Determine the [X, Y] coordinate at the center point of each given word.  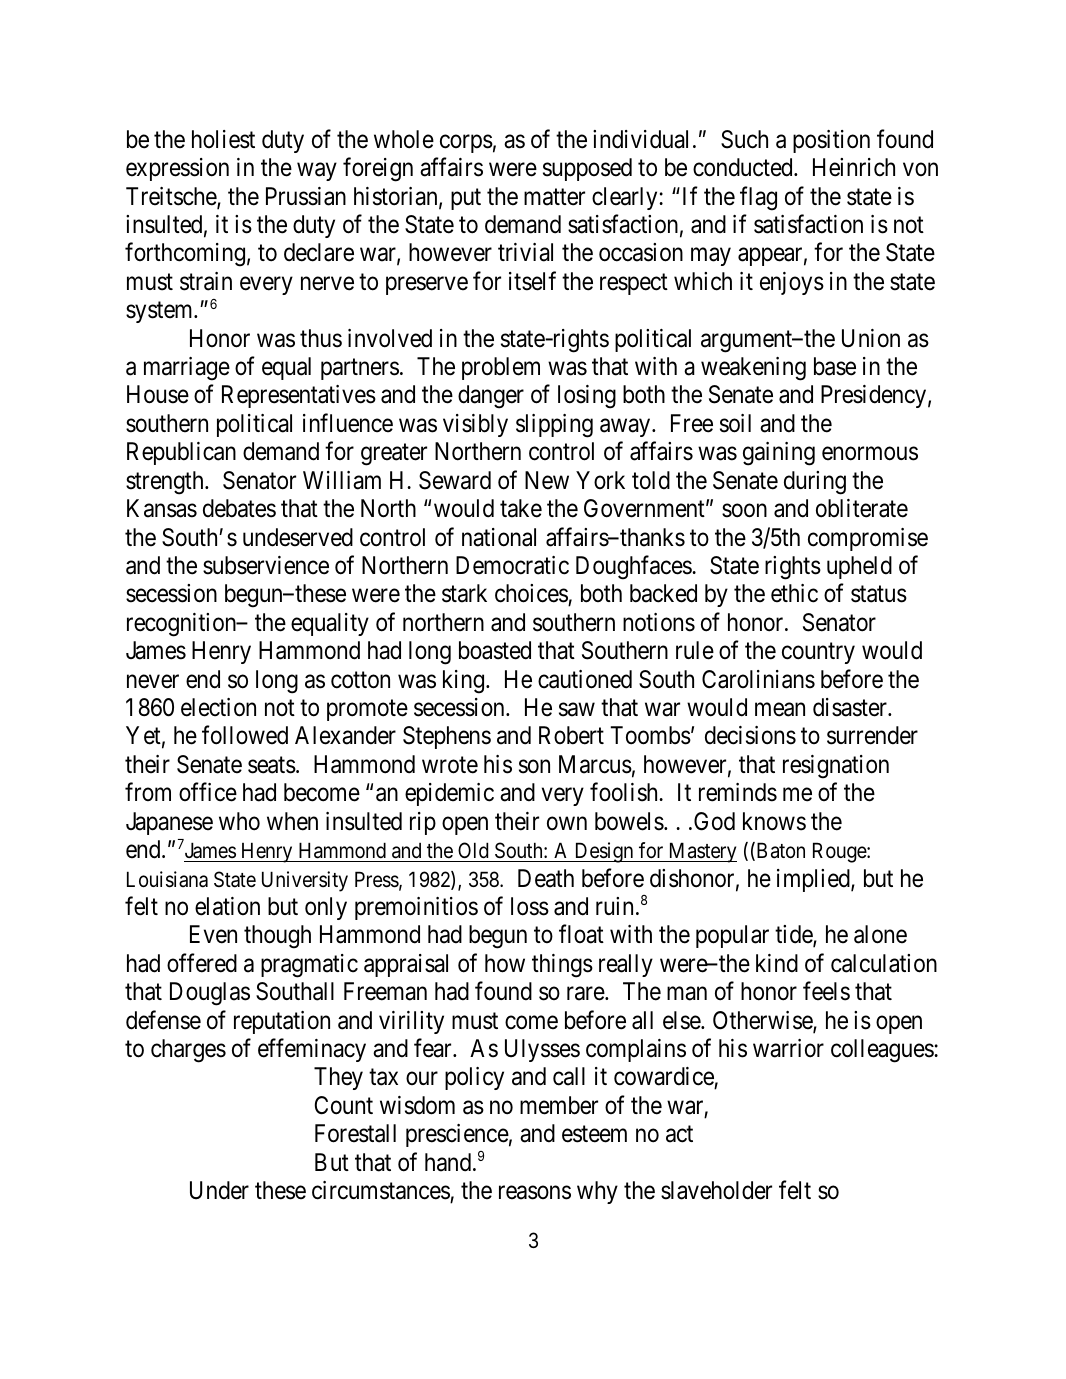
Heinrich [854, 167]
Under [219, 1190]
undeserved [298, 537]
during [815, 483]
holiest [223, 139]
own [567, 824]
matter [554, 197]
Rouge [840, 852]
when [292, 821]
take [521, 508]
